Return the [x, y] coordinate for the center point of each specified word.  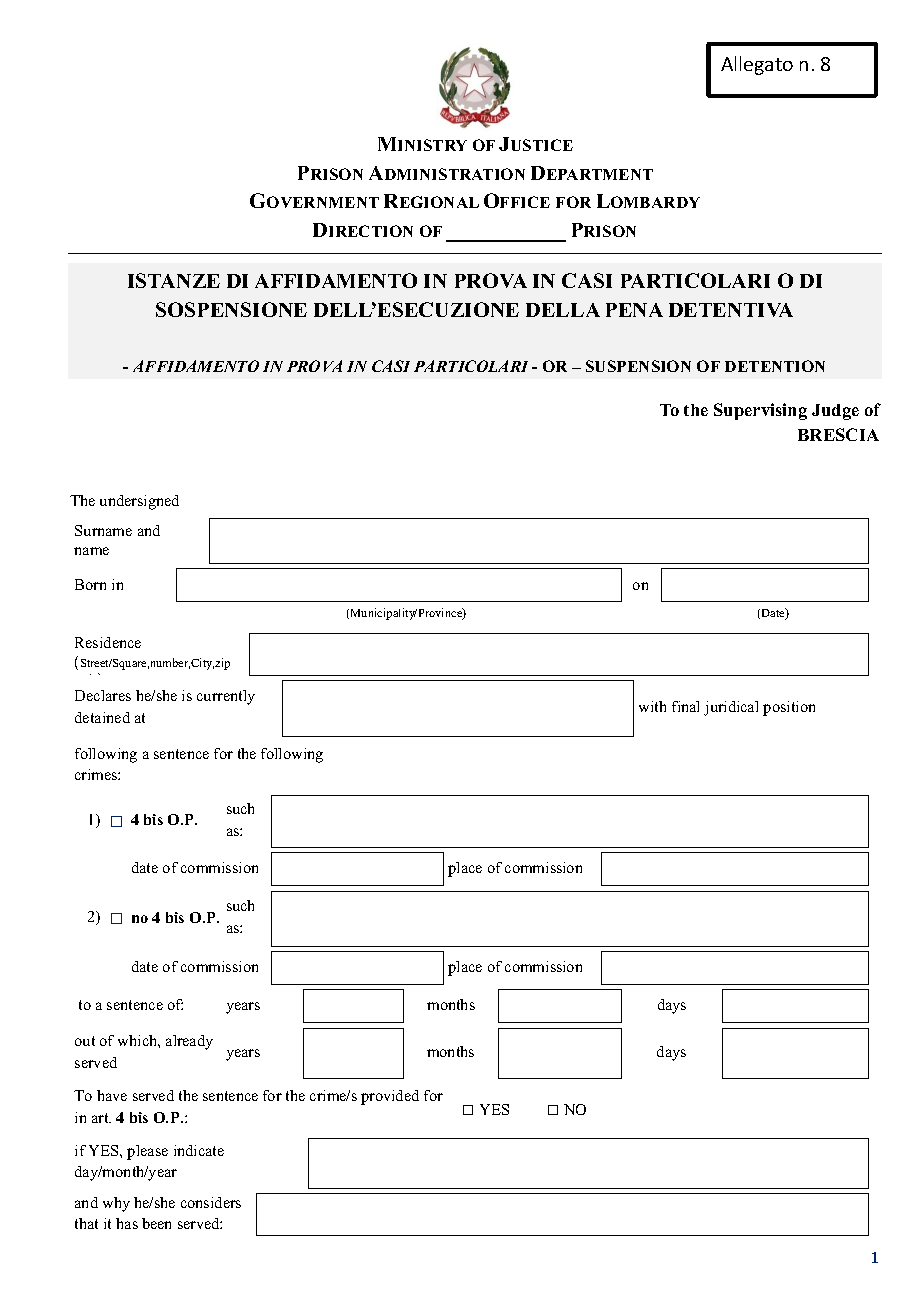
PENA [634, 310]
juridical [731, 708]
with [652, 706]
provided [390, 1097]
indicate [199, 1150]
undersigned [139, 502]
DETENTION [775, 366]
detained [102, 717]
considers [211, 1202]
